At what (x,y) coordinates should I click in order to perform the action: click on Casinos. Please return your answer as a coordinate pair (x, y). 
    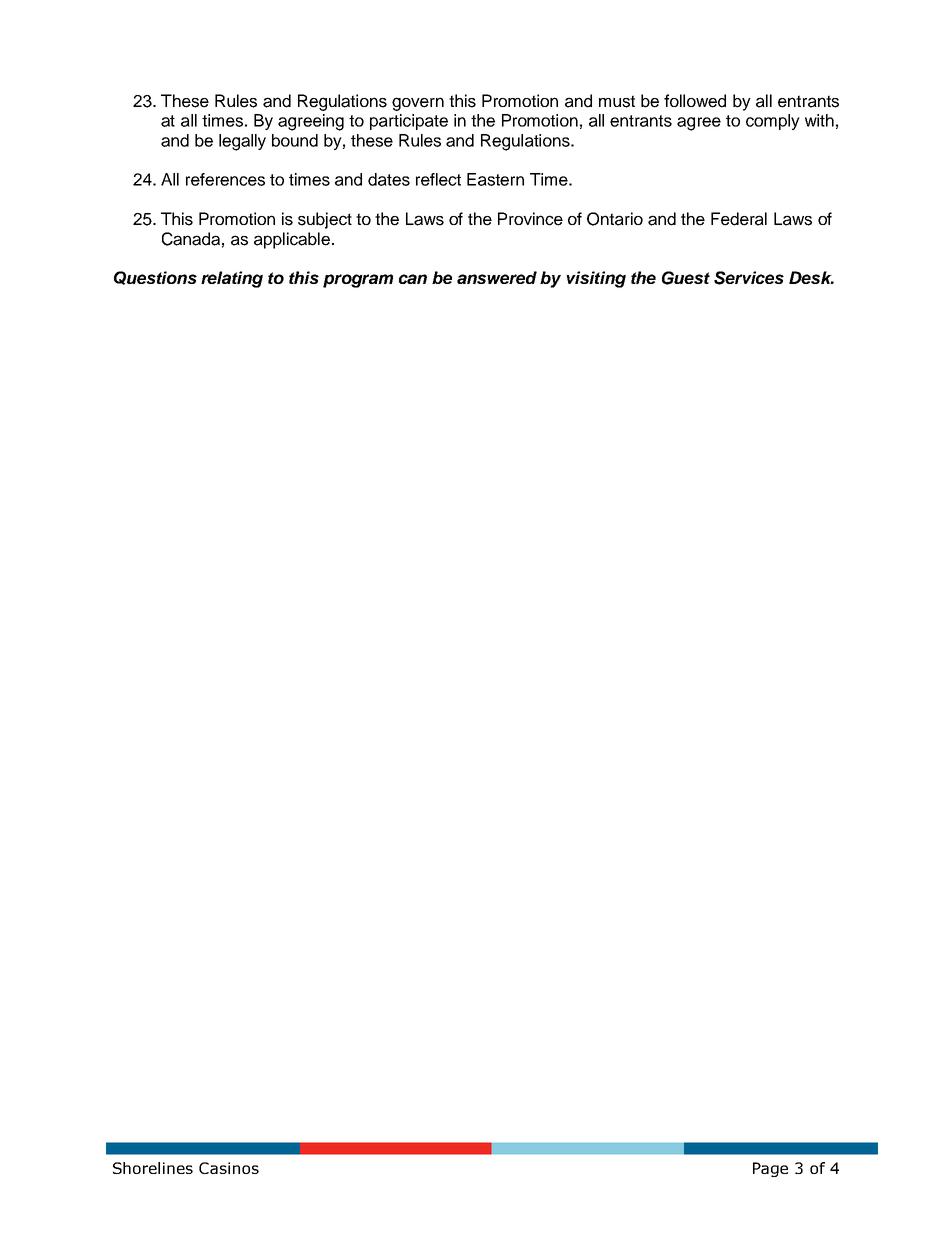
    Looking at the image, I should click on (229, 1168).
